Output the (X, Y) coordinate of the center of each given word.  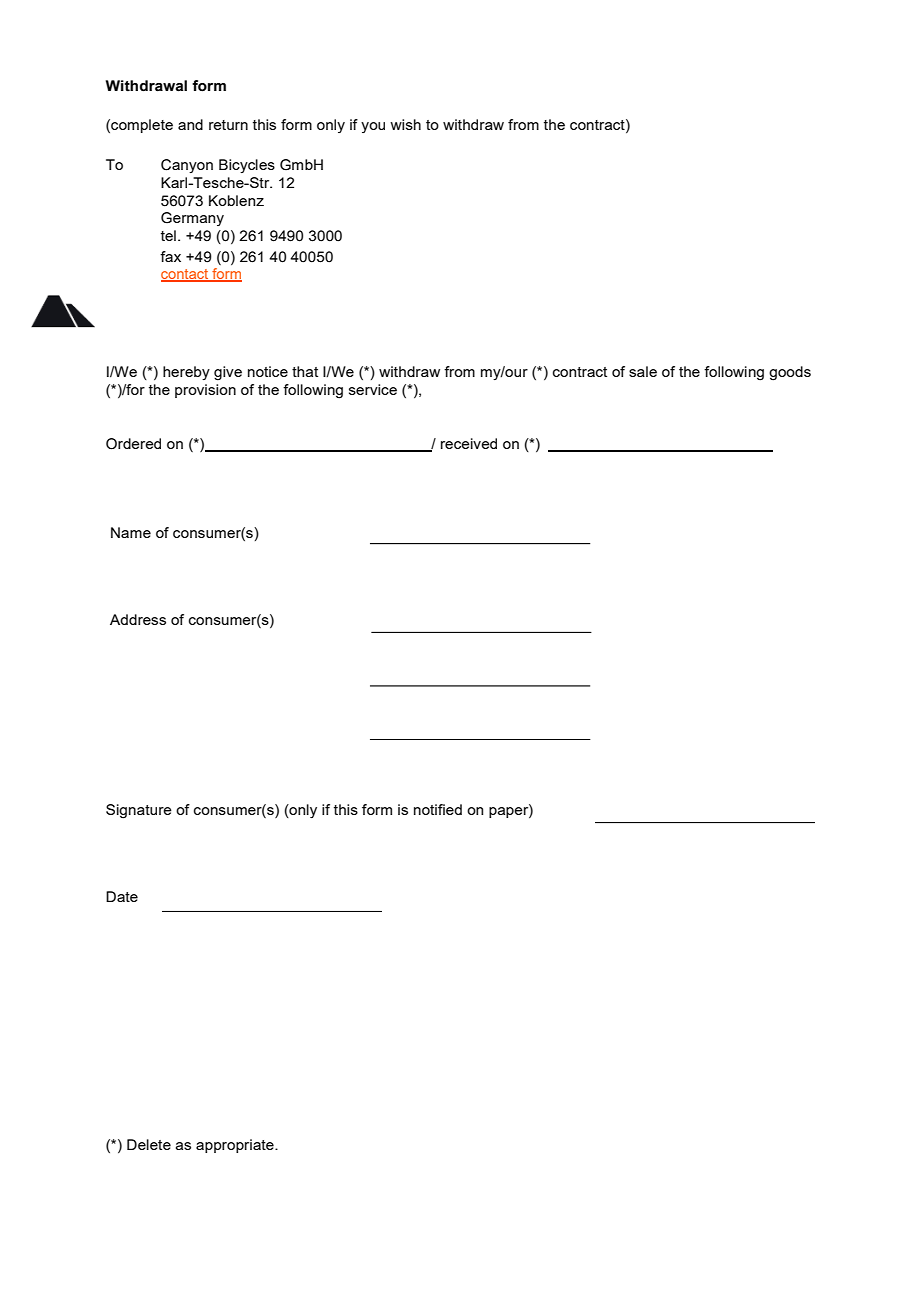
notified (438, 809)
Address (138, 619)
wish (405, 124)
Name (131, 532)
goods (790, 373)
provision (205, 391)
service (373, 389)
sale (643, 371)
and (190, 124)
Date (122, 896)
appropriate (236, 1146)
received (469, 443)
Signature (139, 811)
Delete (149, 1144)
